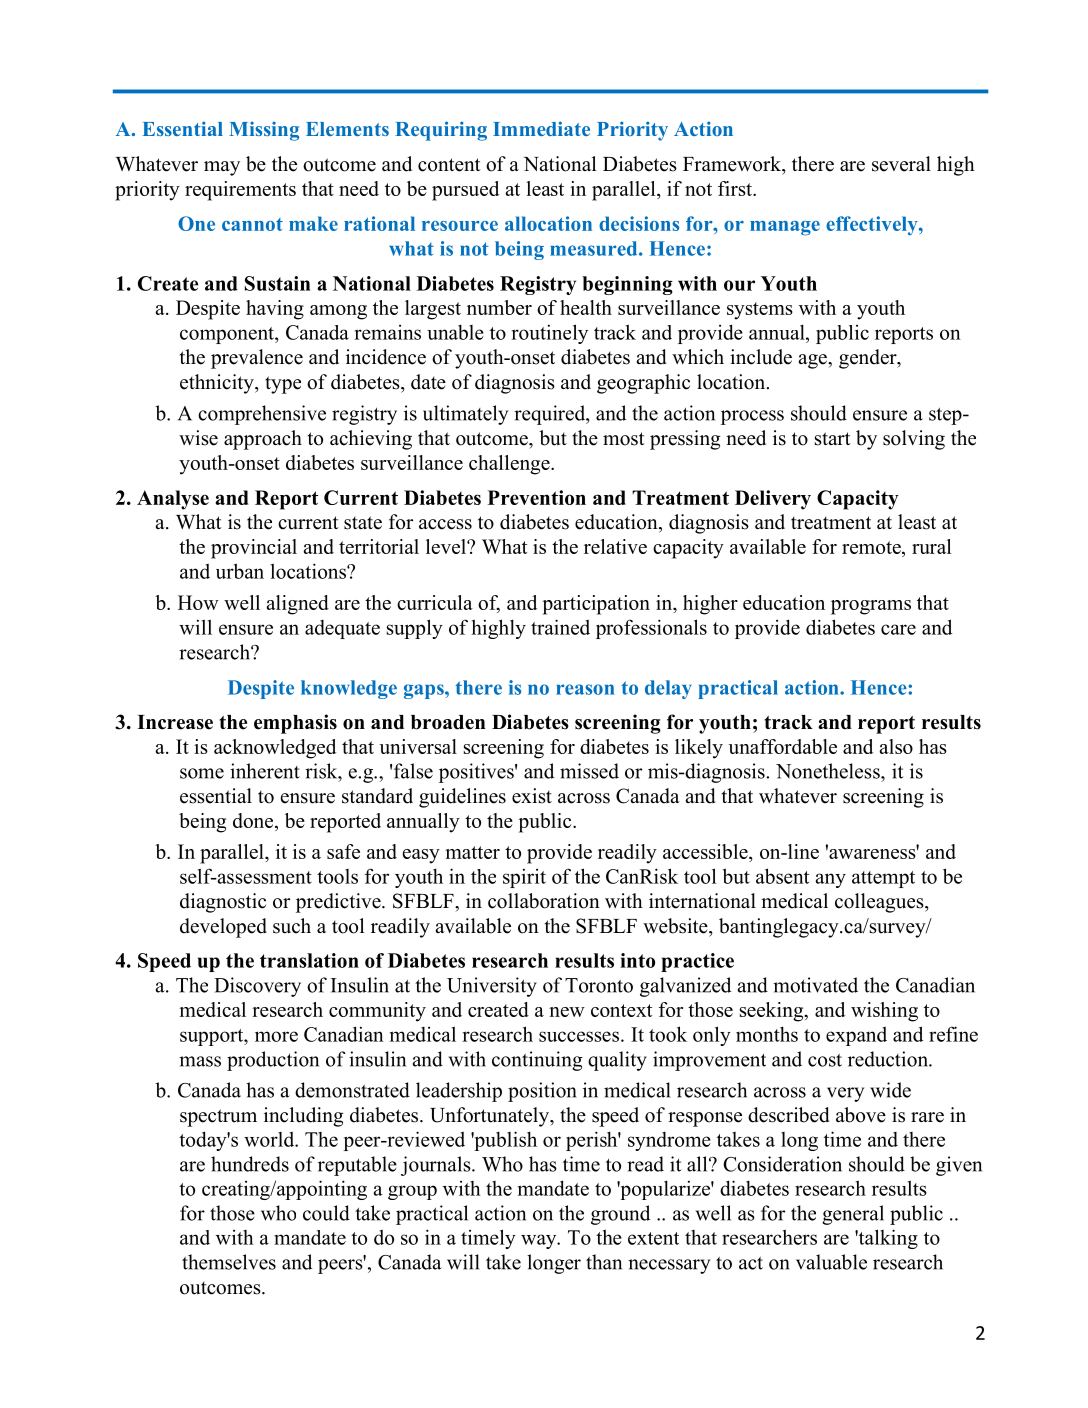 Image resolution: width=1088 pixels, height=1408 pixels. I want to click on Missing, so click(264, 131).
